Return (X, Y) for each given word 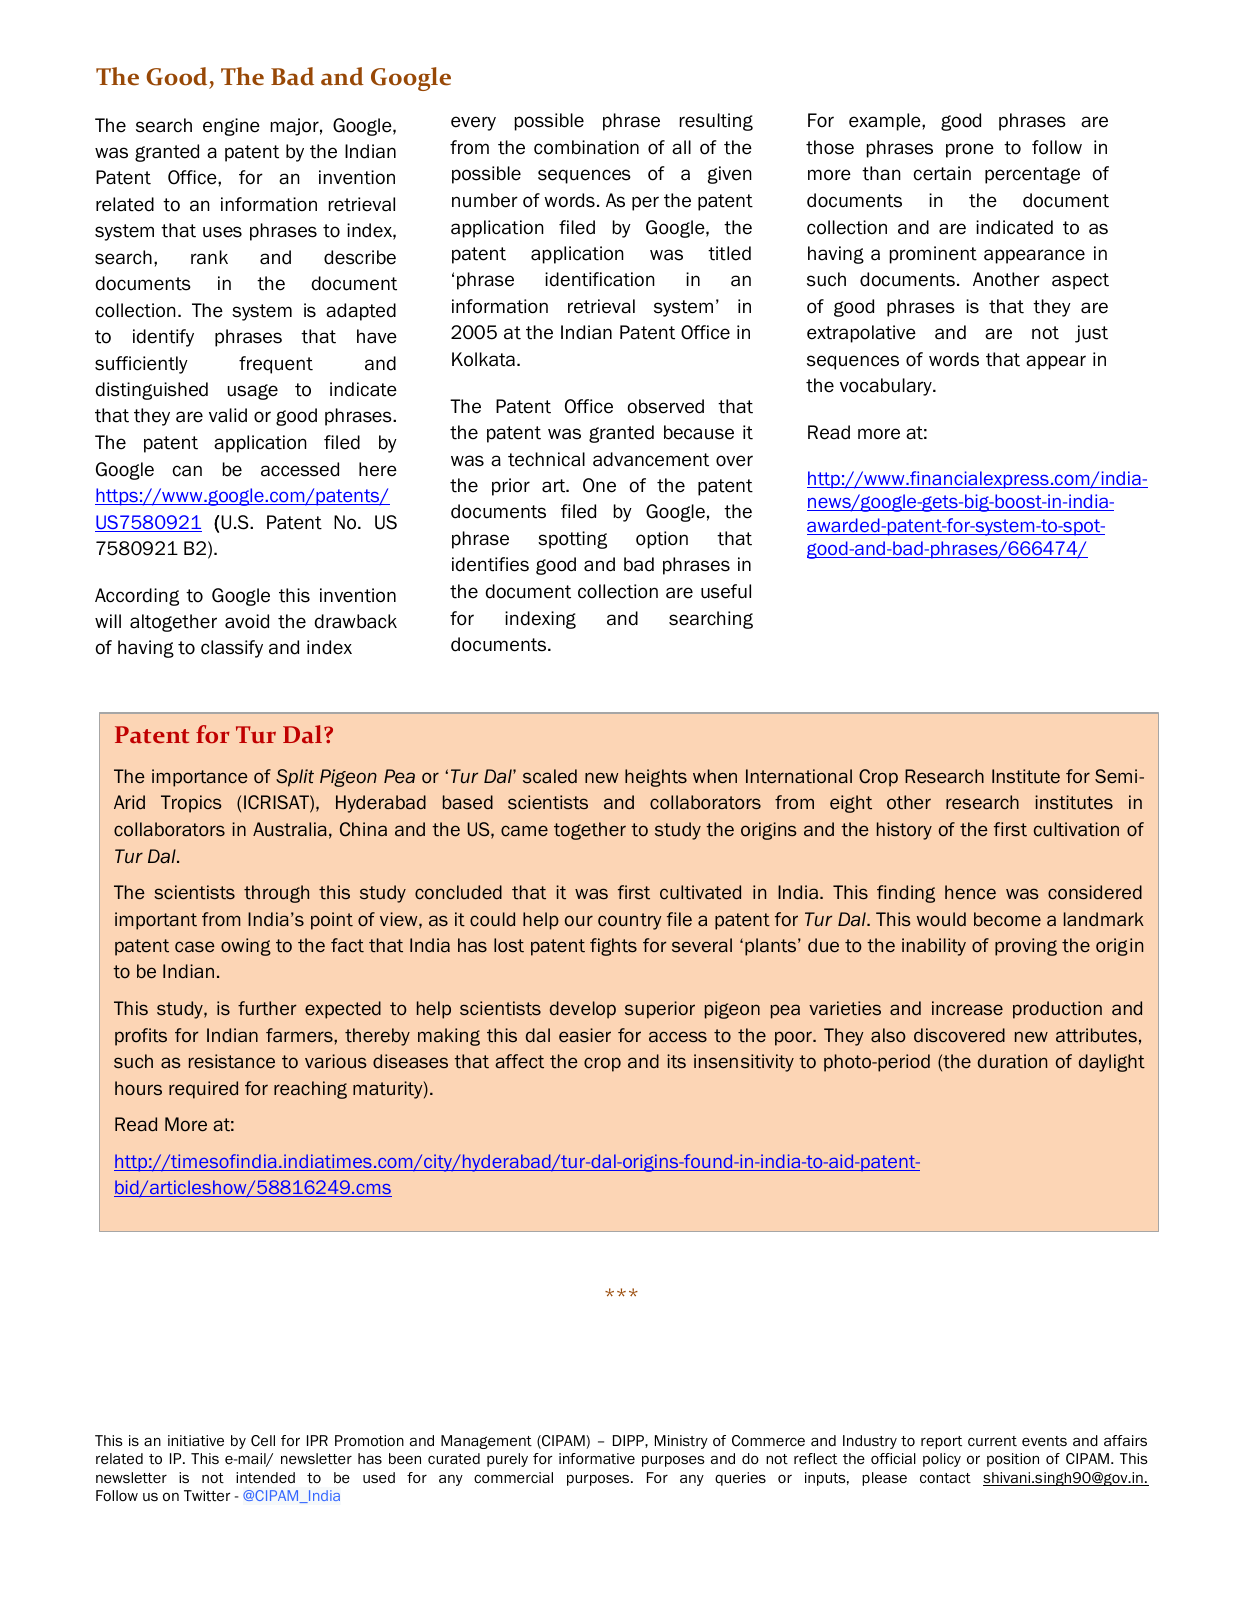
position (1013, 1460)
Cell (263, 1441)
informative (597, 1459)
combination (586, 147)
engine (231, 127)
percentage (1032, 175)
